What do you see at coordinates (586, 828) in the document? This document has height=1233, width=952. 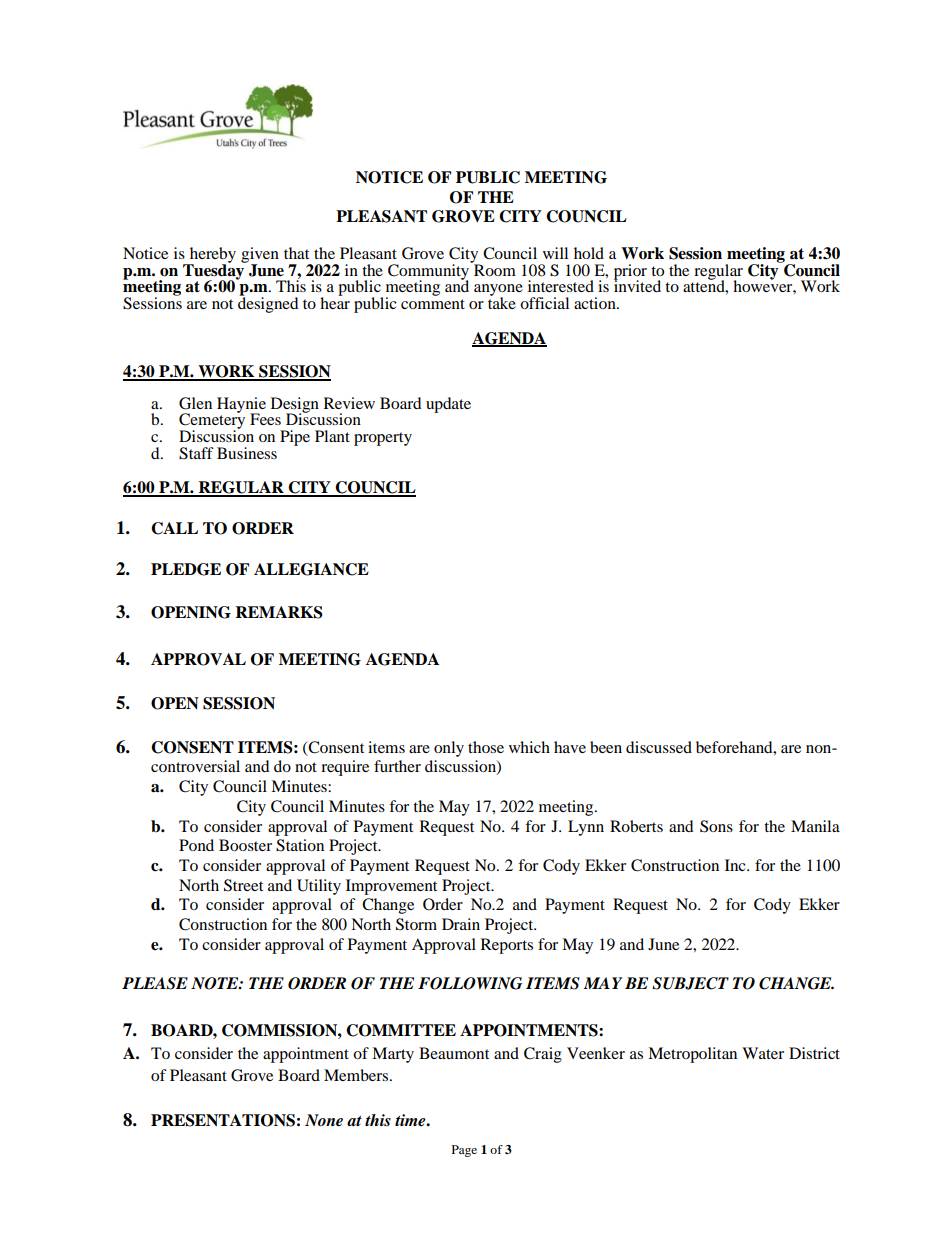 I see `Lynn` at bounding box center [586, 828].
